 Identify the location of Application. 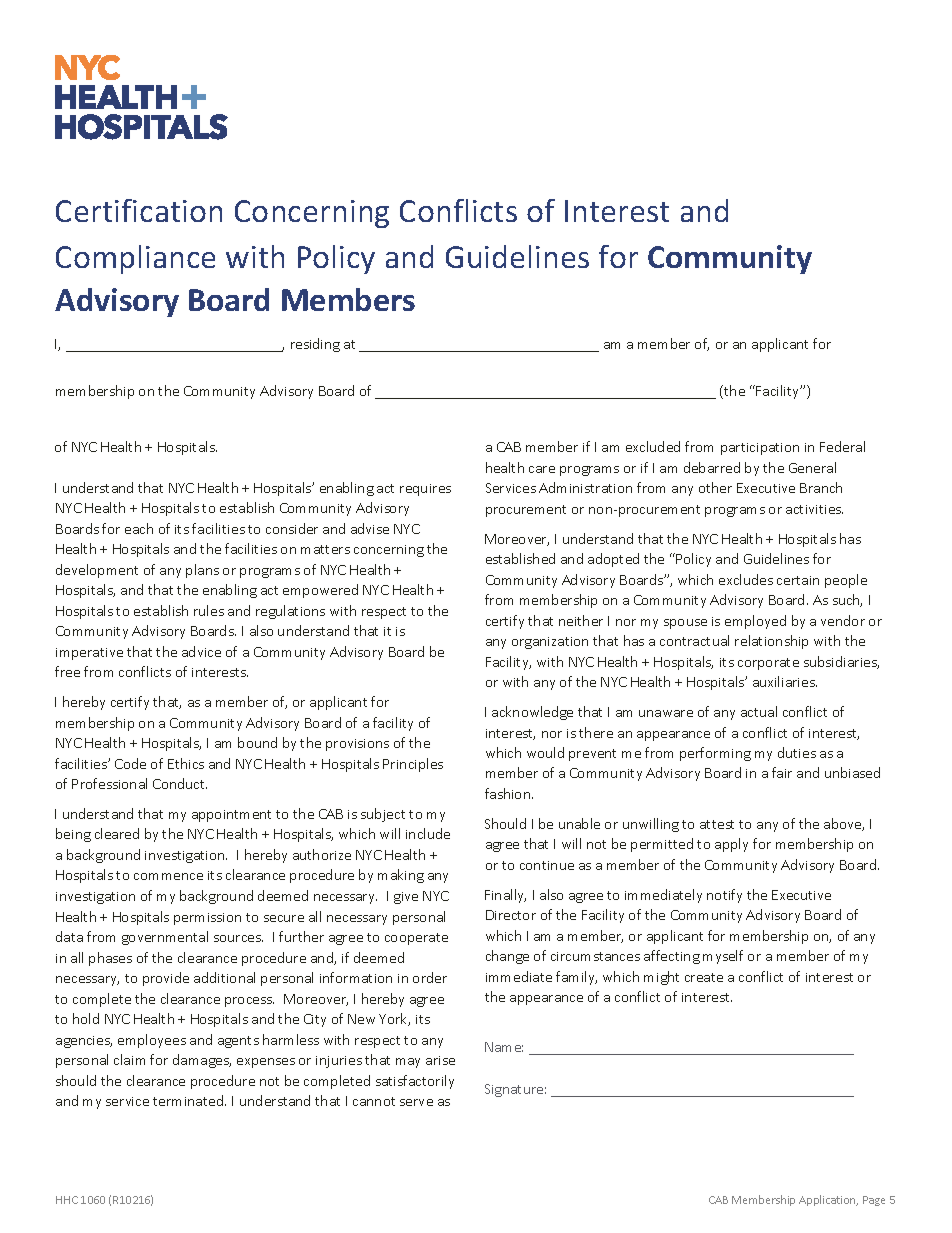
(828, 1200).
